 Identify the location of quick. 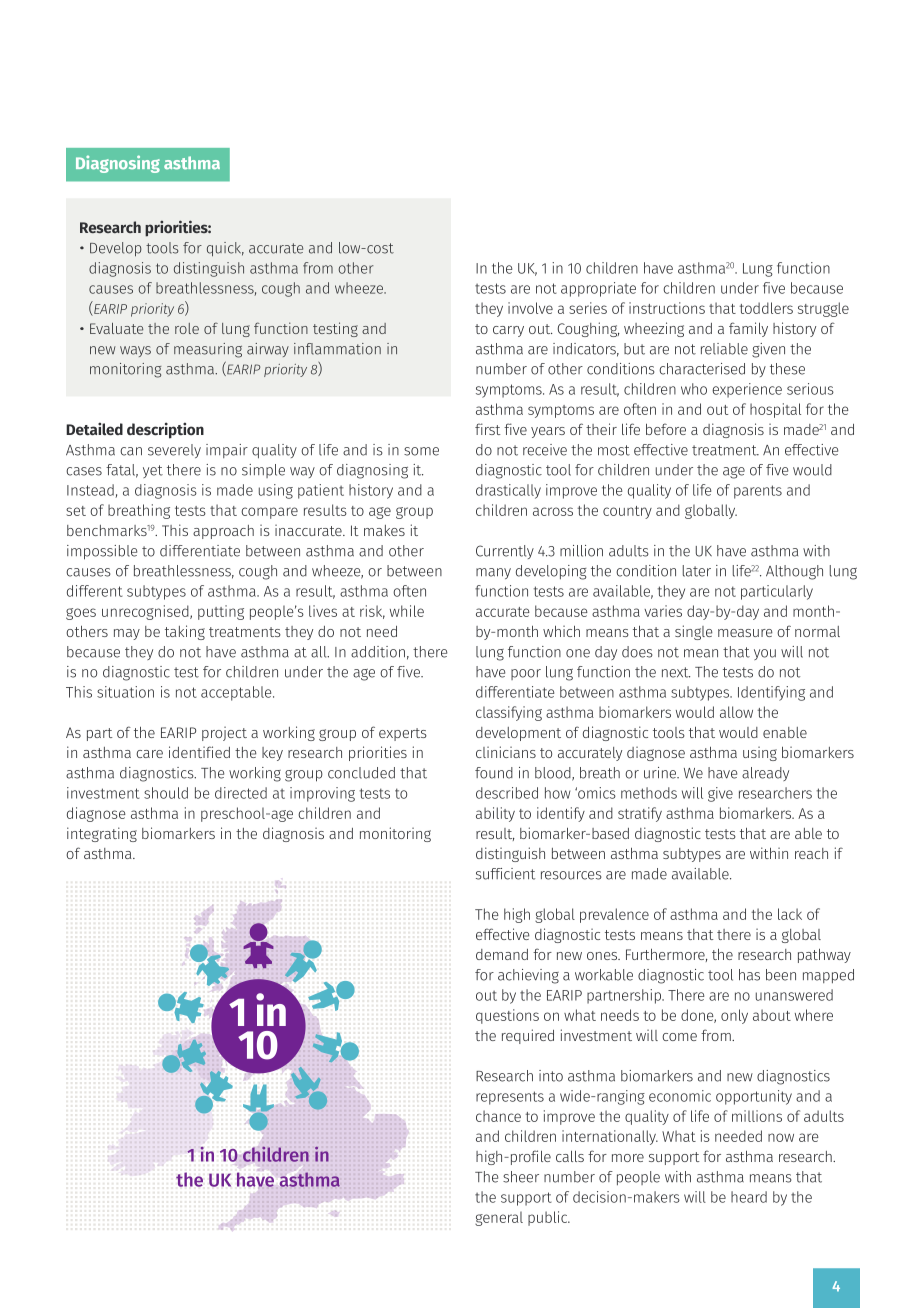
(225, 249).
